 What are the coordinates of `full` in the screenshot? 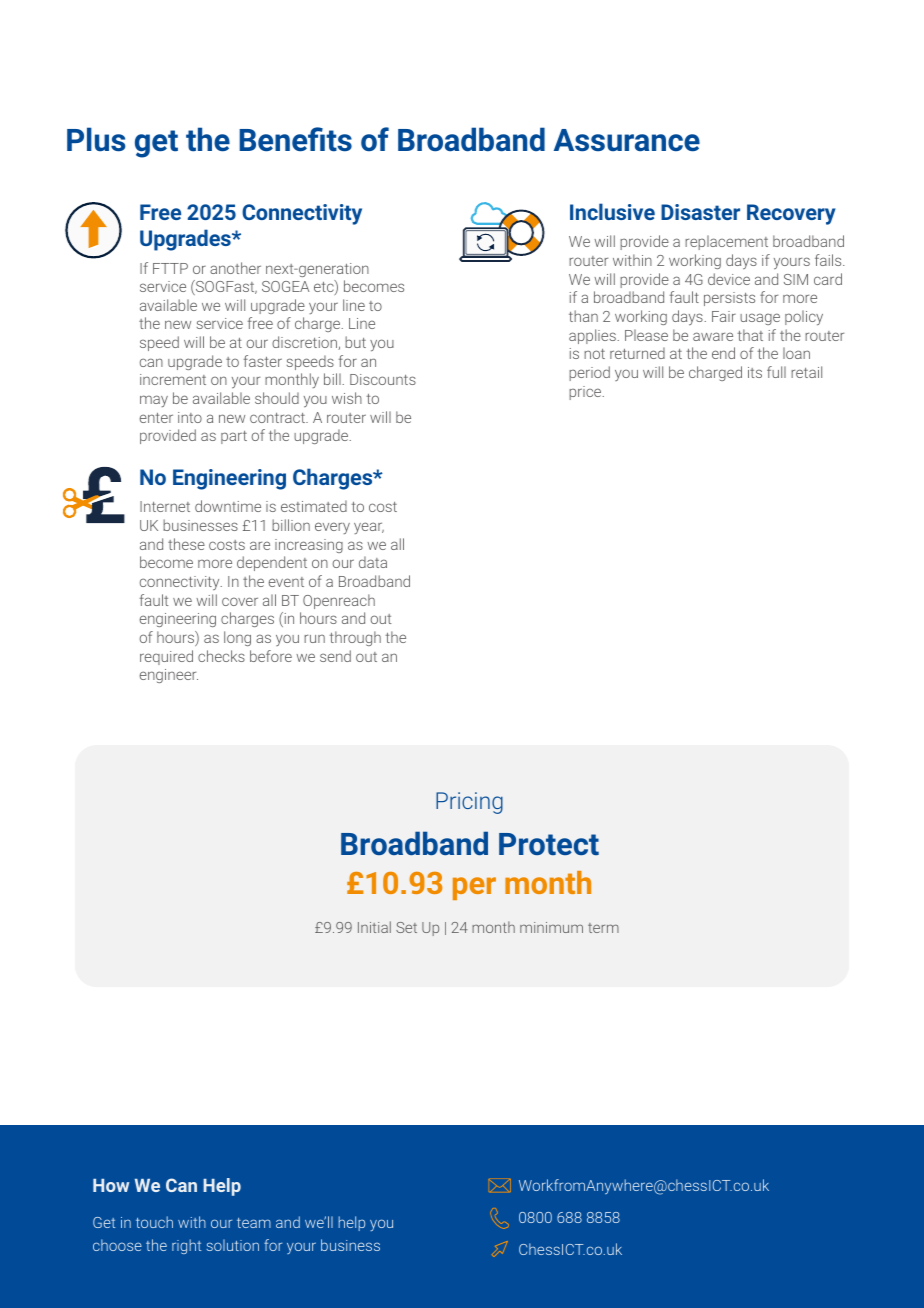 It's located at (776, 372).
